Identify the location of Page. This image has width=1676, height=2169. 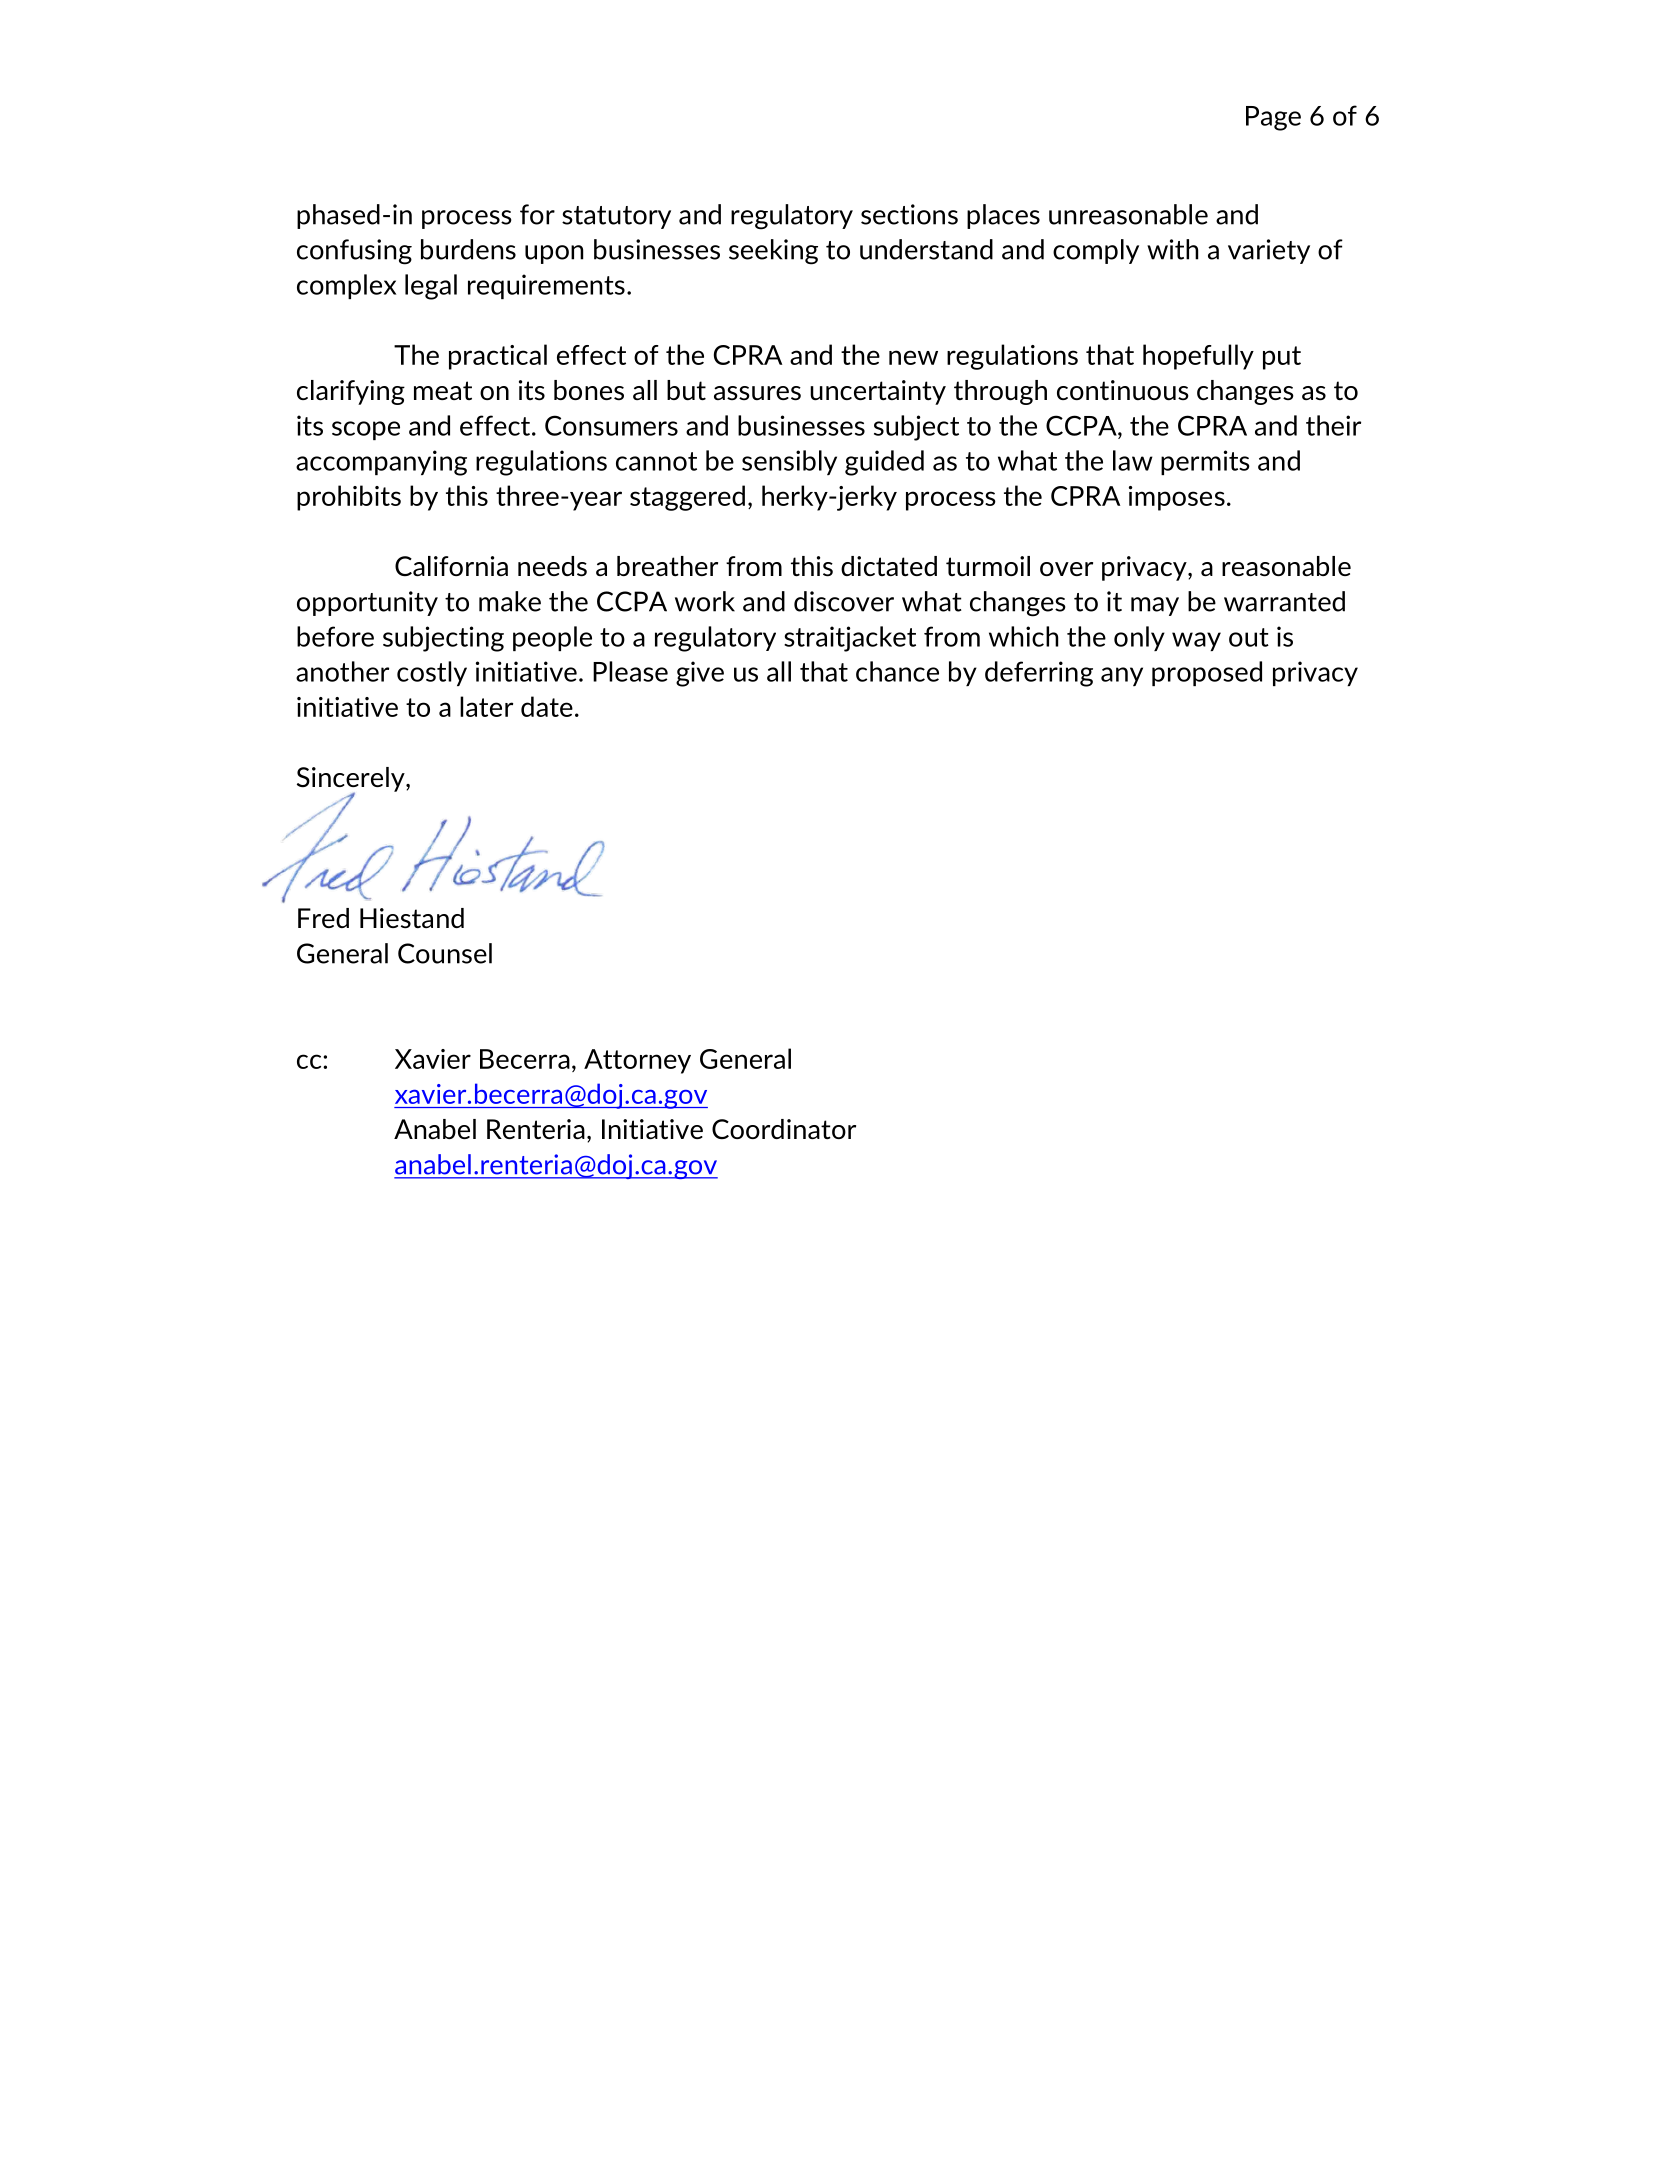
(1273, 118).
